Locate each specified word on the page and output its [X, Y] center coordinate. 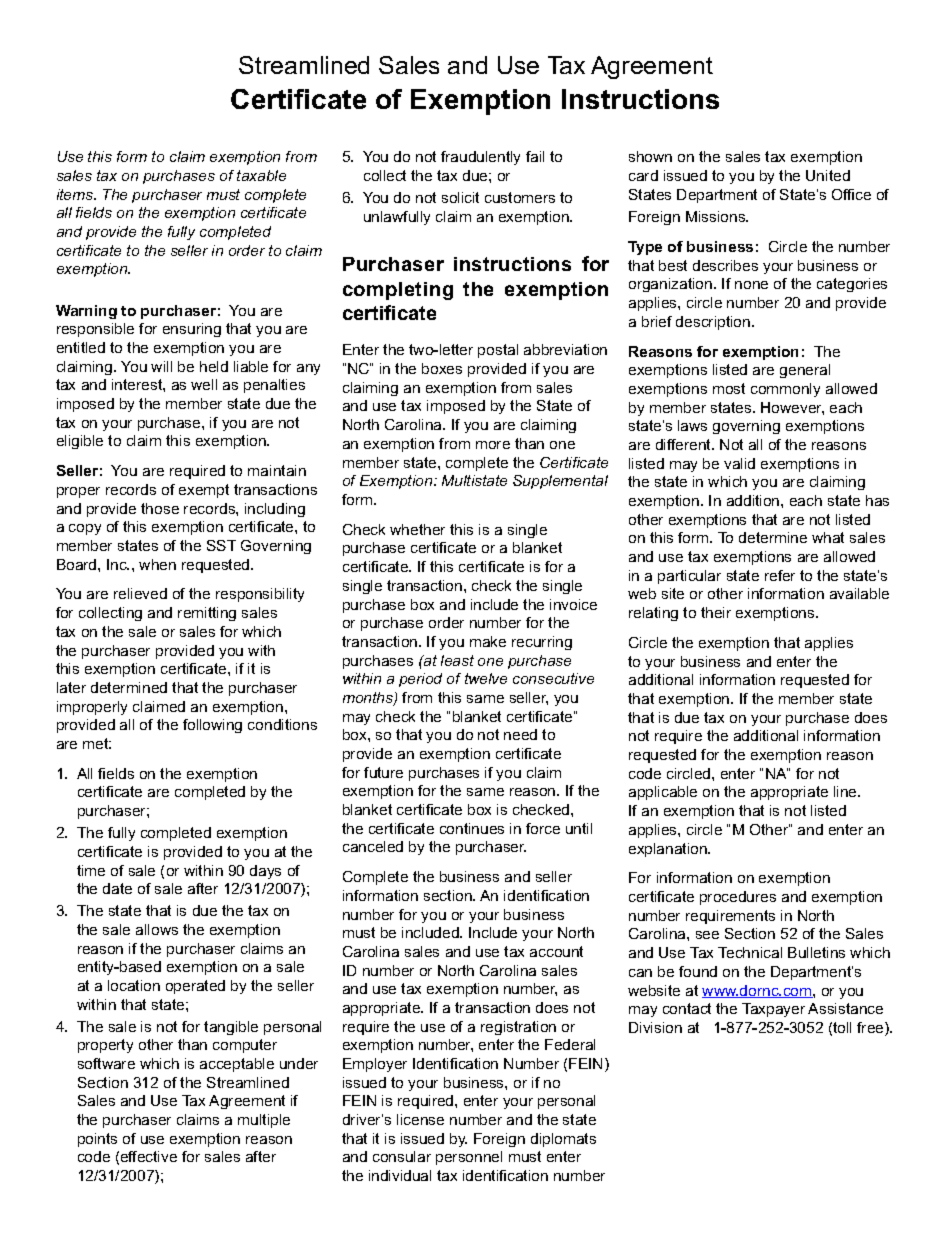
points [97, 1140]
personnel [469, 1158]
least [457, 660]
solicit [460, 197]
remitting [207, 614]
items [76, 194]
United [828, 175]
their [716, 612]
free [871, 1029]
